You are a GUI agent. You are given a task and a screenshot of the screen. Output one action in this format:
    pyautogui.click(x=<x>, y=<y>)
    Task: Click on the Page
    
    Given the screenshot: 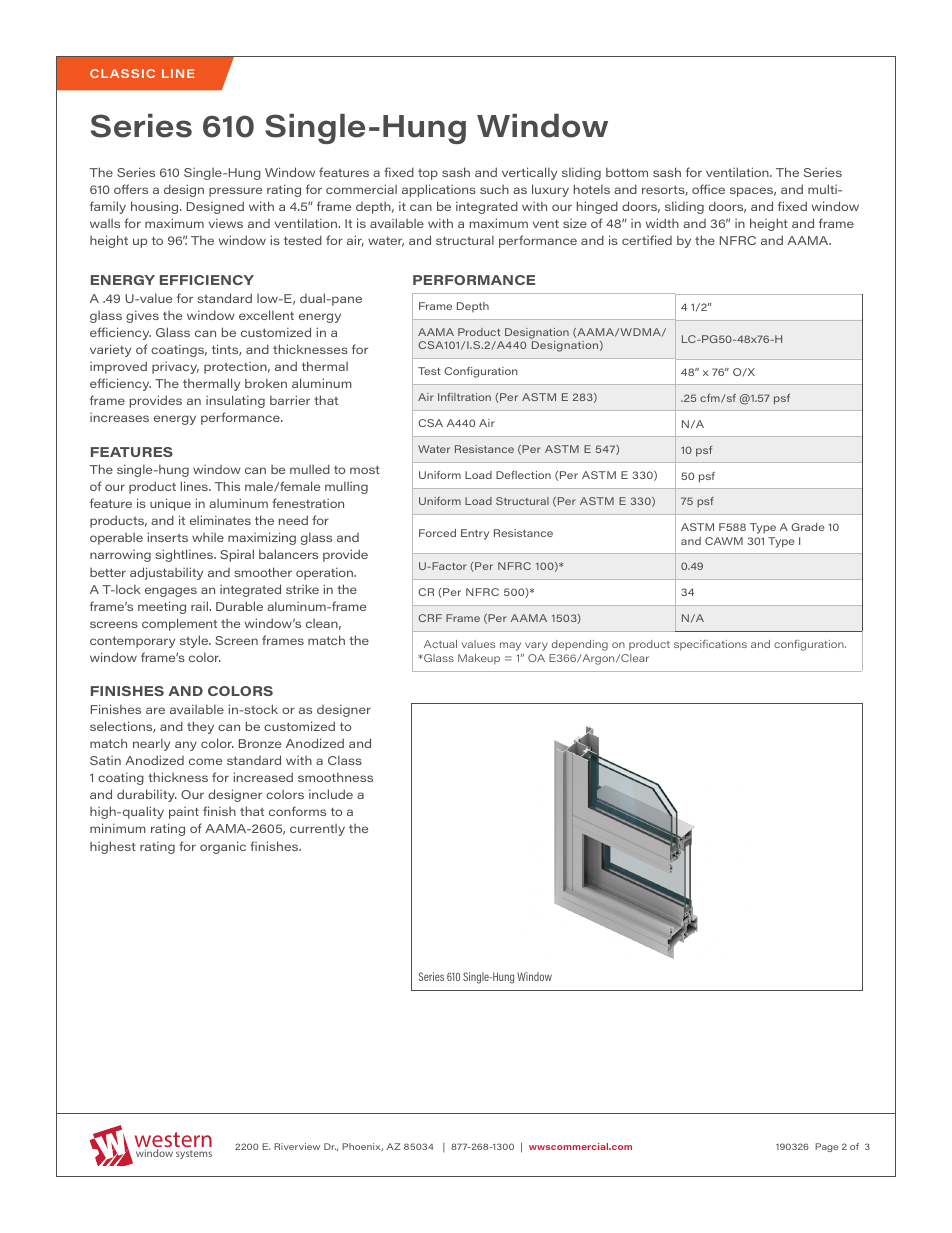 What is the action you would take?
    pyautogui.click(x=826, y=1147)
